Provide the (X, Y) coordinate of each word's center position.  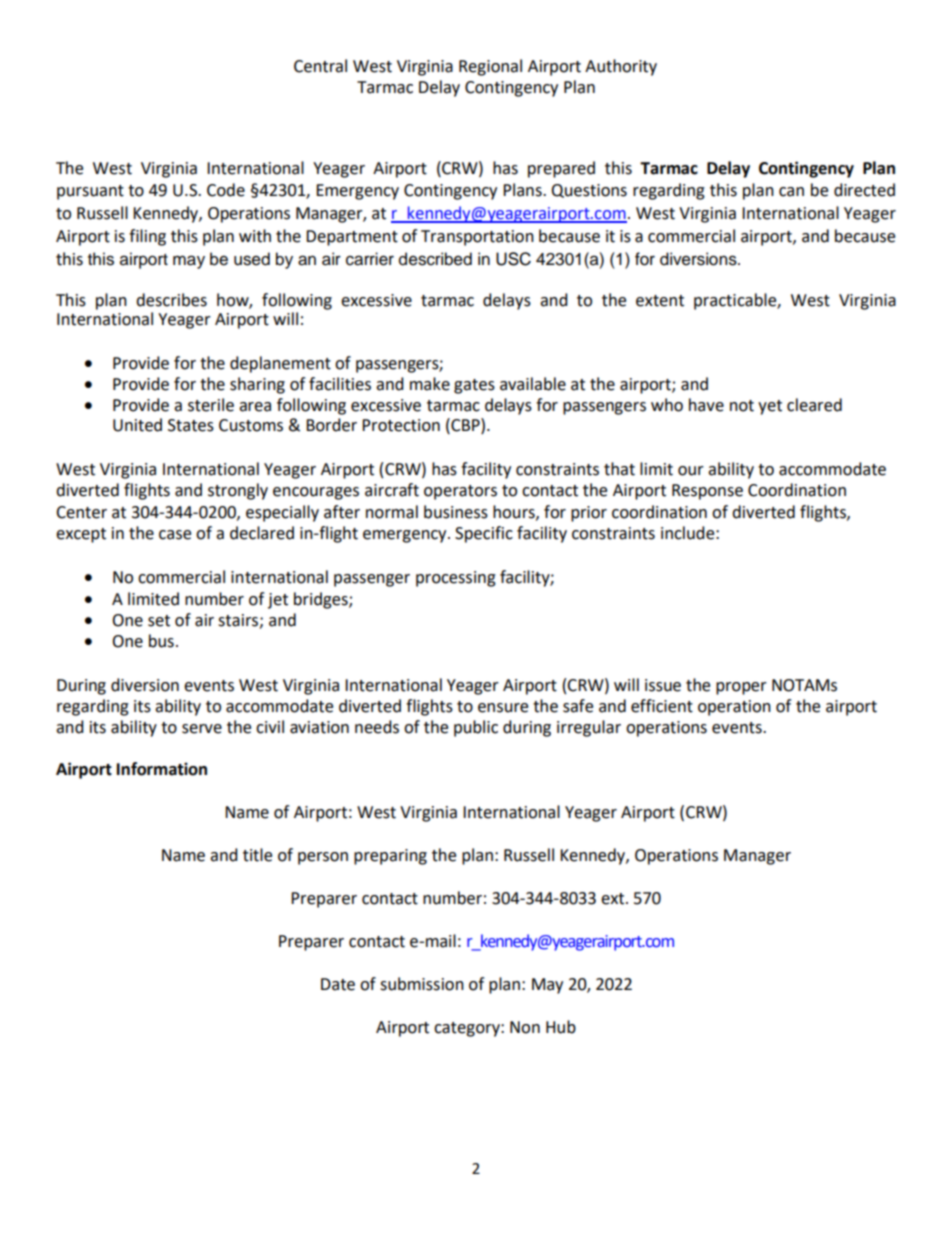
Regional (490, 67)
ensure (503, 708)
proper (741, 688)
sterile (211, 405)
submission (422, 984)
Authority (621, 67)
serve (202, 729)
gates (474, 386)
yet (770, 407)
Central (320, 66)
